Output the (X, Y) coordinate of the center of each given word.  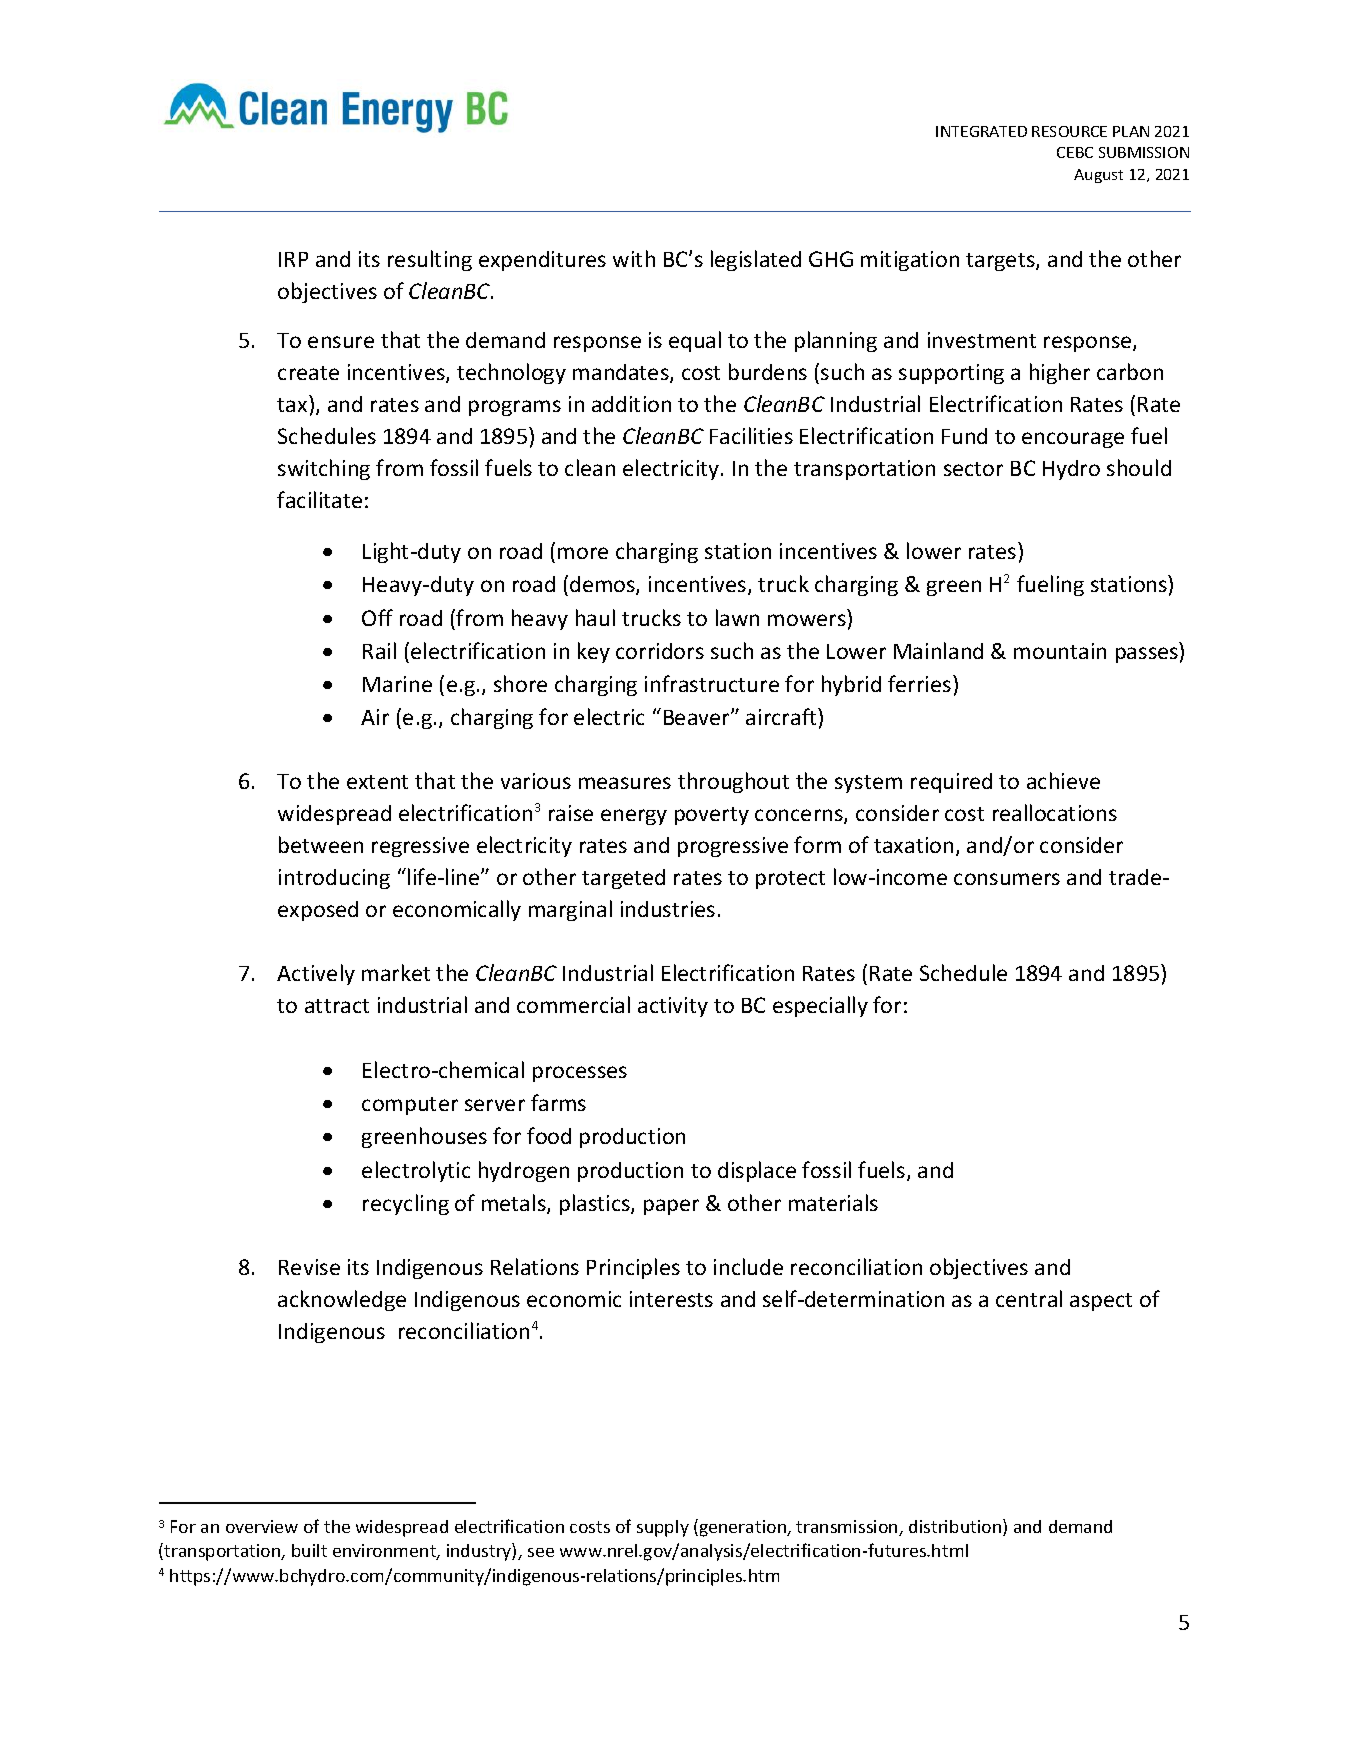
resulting (430, 260)
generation (744, 1528)
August (1098, 176)
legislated (756, 260)
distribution (956, 1527)
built (309, 1550)
